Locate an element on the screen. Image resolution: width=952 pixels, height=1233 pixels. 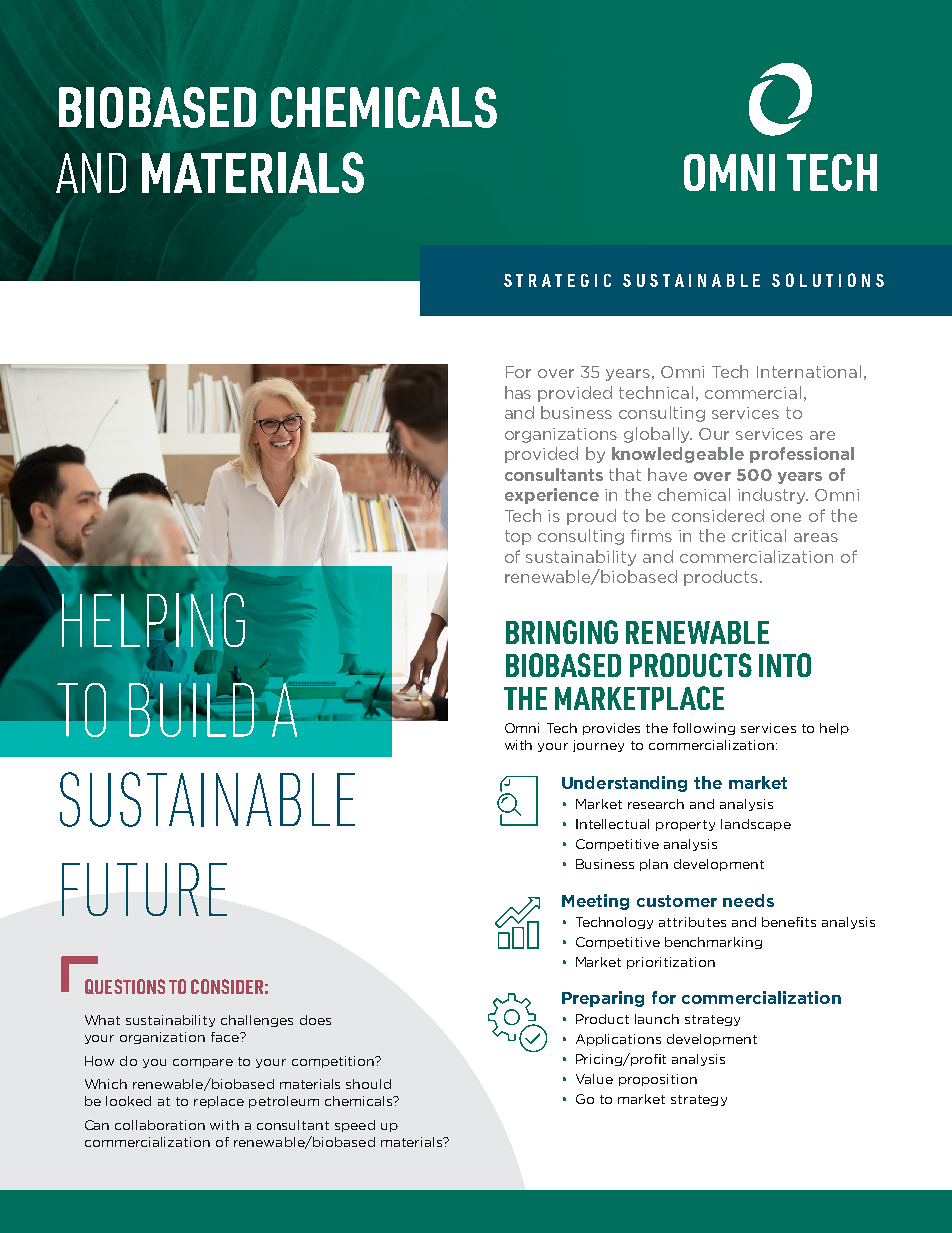
replace is located at coordinates (219, 1102).
